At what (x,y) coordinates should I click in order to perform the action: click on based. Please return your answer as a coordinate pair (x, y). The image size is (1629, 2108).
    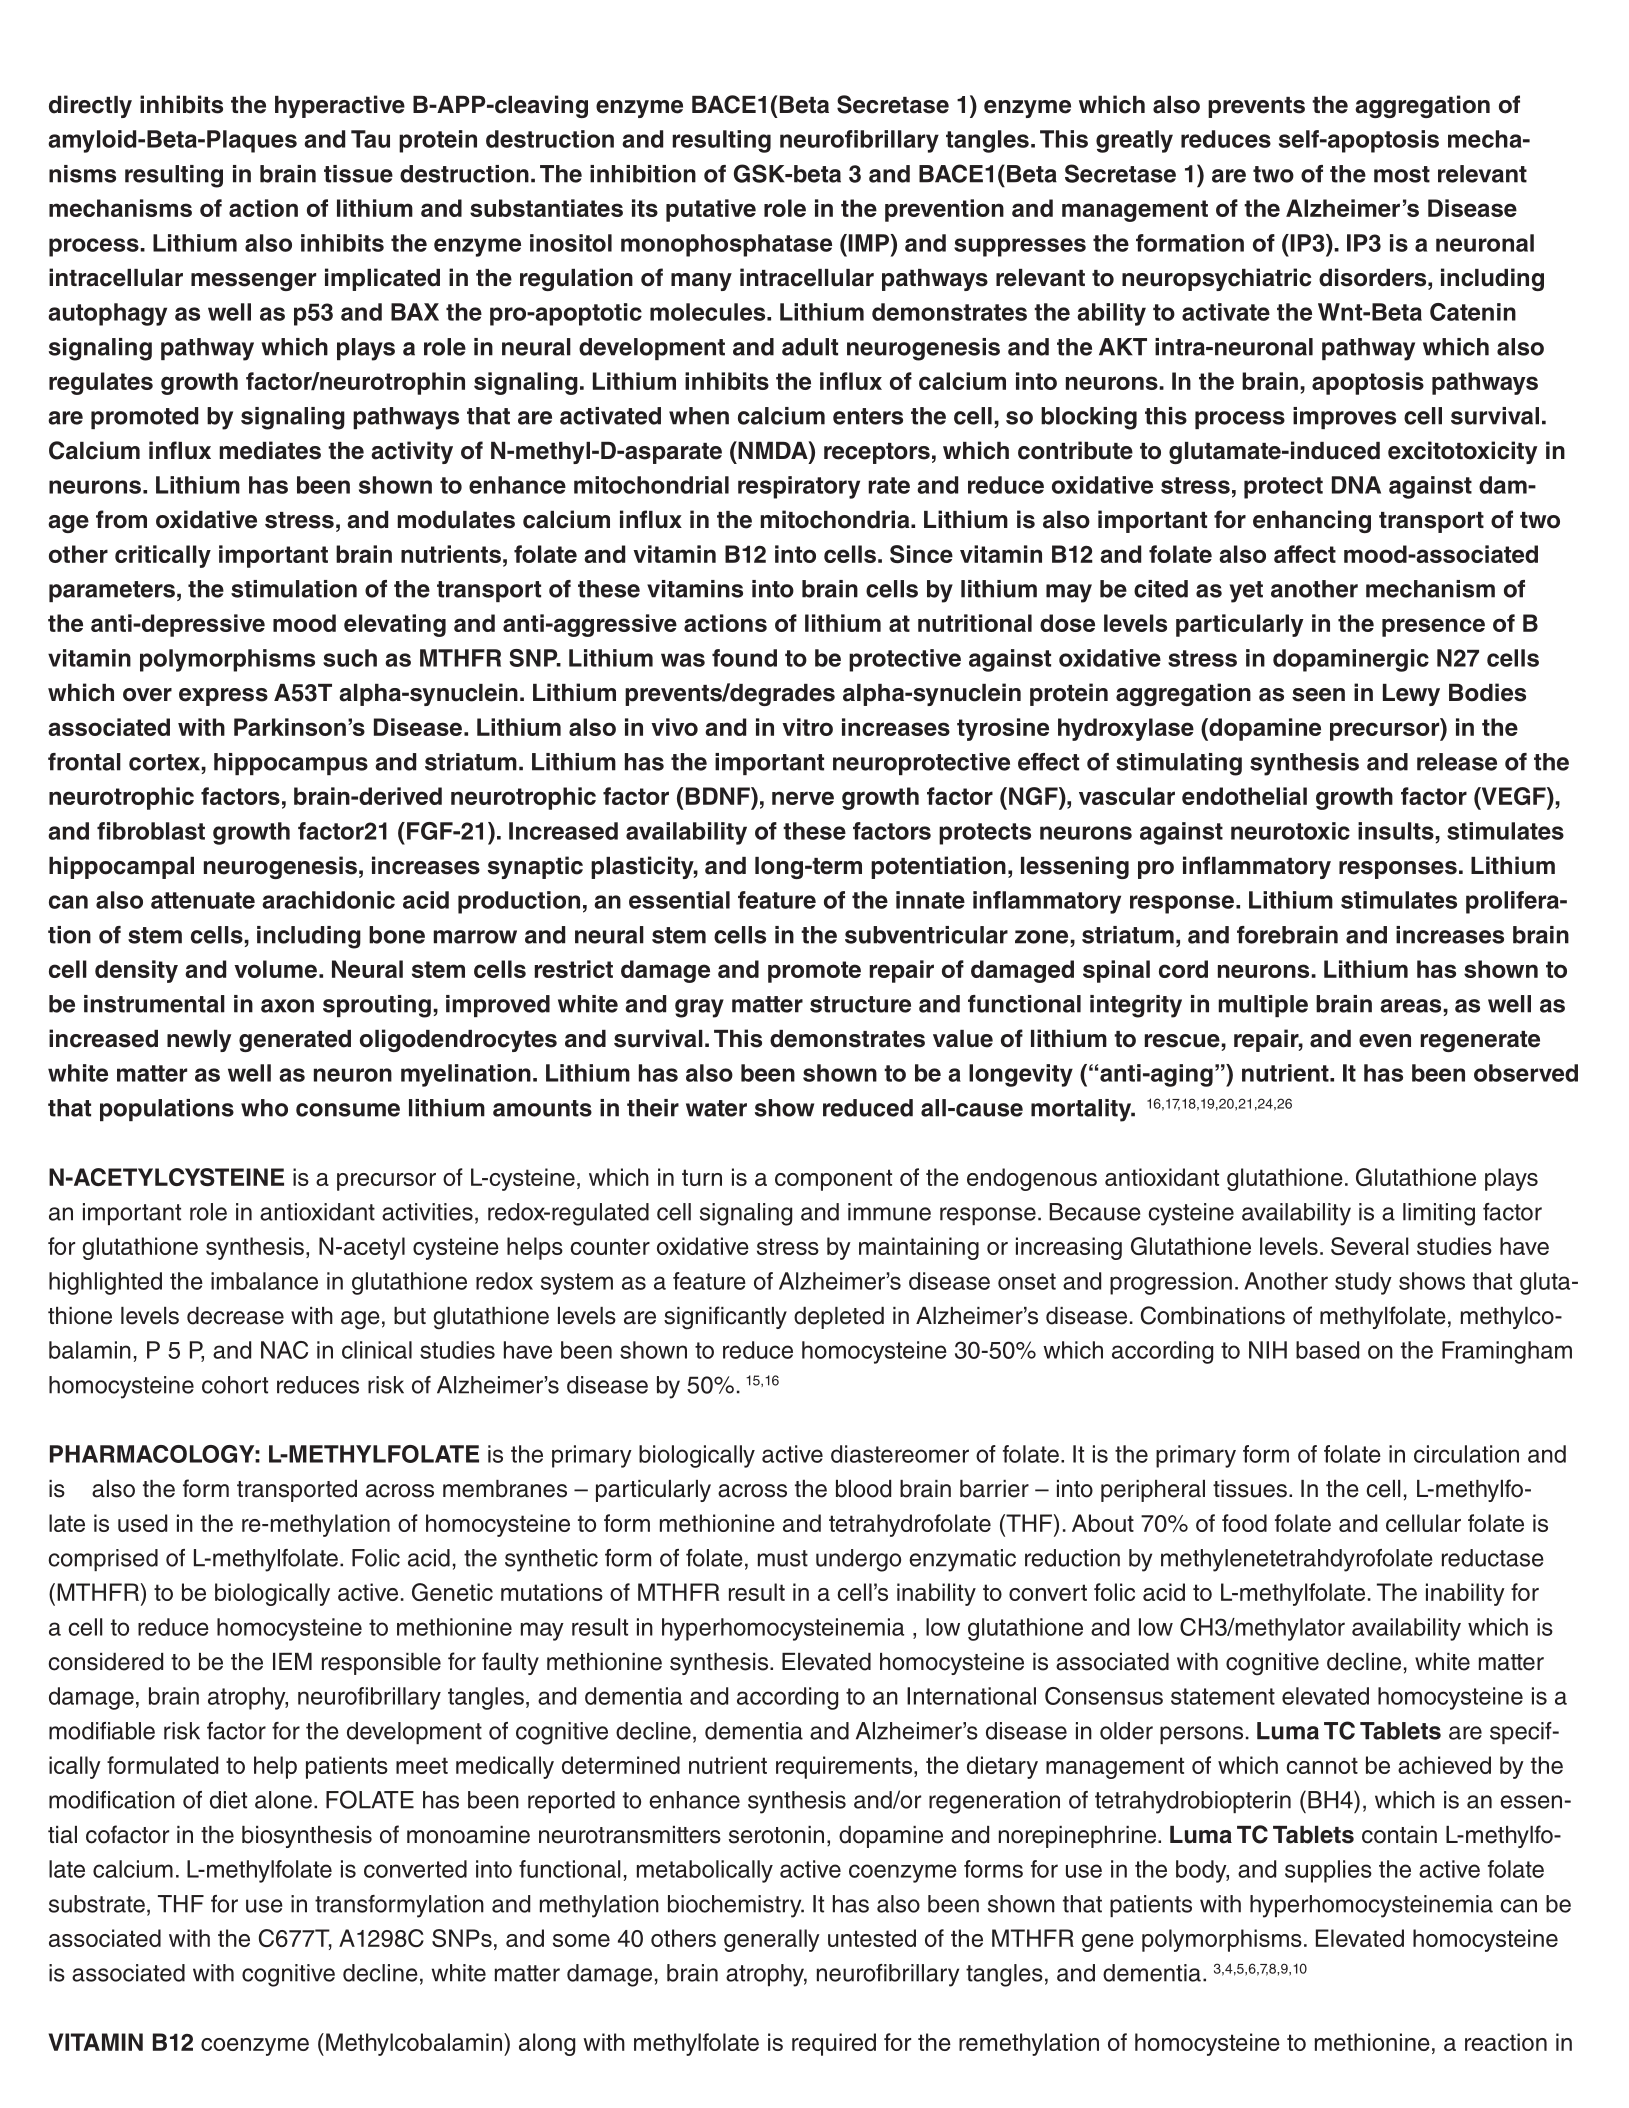
    Looking at the image, I should click on (1327, 1350).
